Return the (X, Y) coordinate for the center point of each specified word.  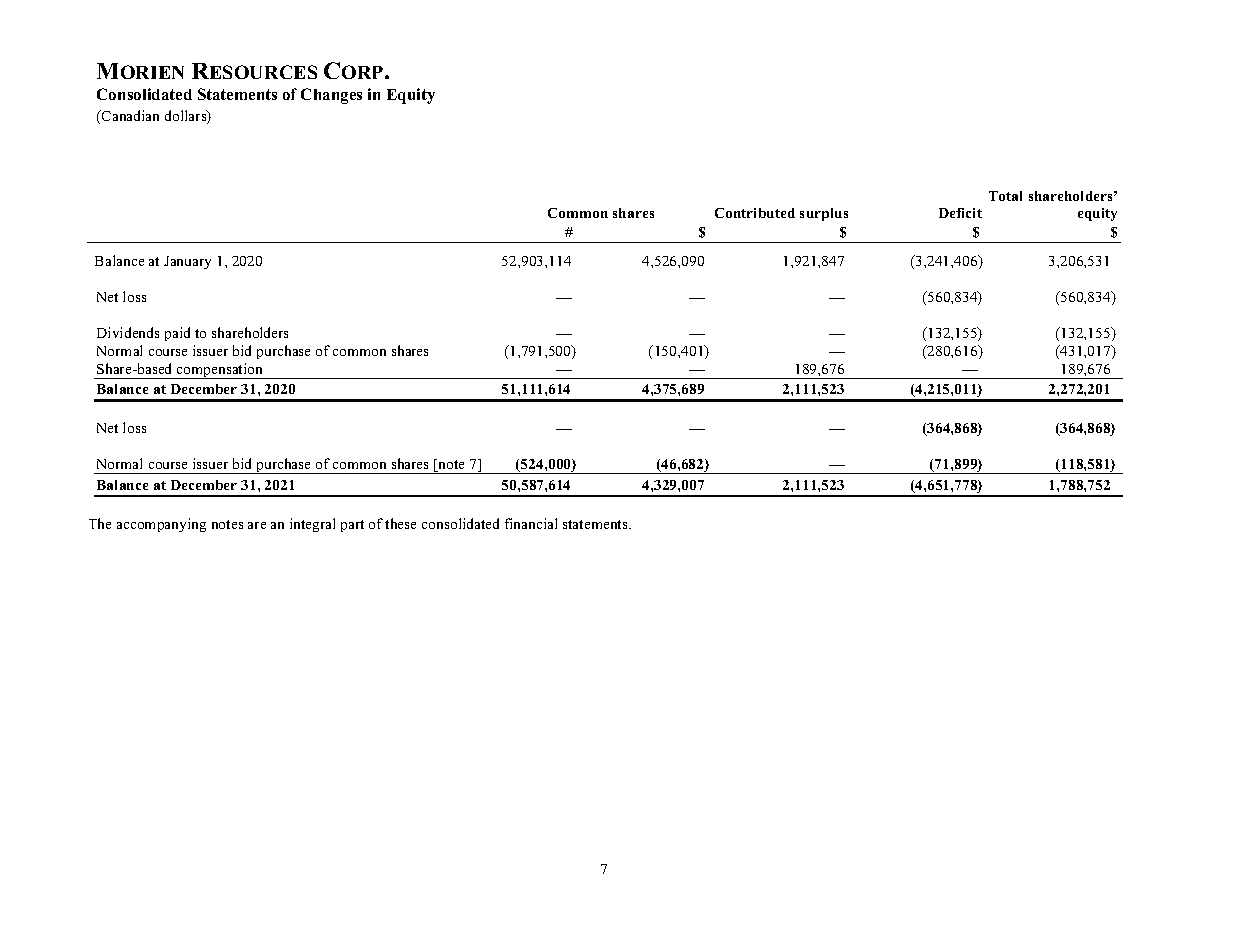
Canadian (129, 115)
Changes (331, 96)
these (400, 523)
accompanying (161, 525)
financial (531, 523)
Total (1005, 196)
